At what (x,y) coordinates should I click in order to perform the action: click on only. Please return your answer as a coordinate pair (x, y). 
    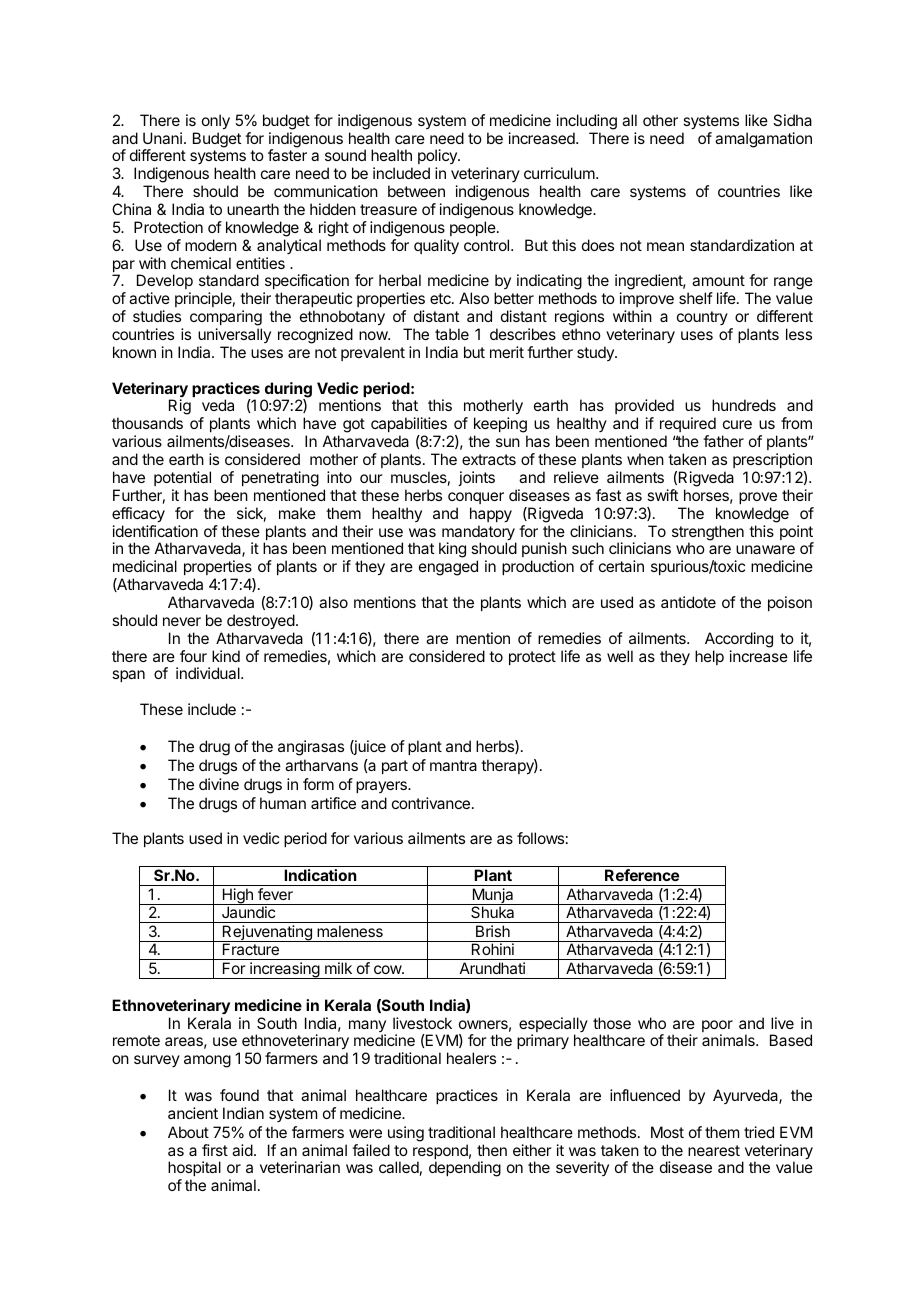
    Looking at the image, I should click on (216, 122).
